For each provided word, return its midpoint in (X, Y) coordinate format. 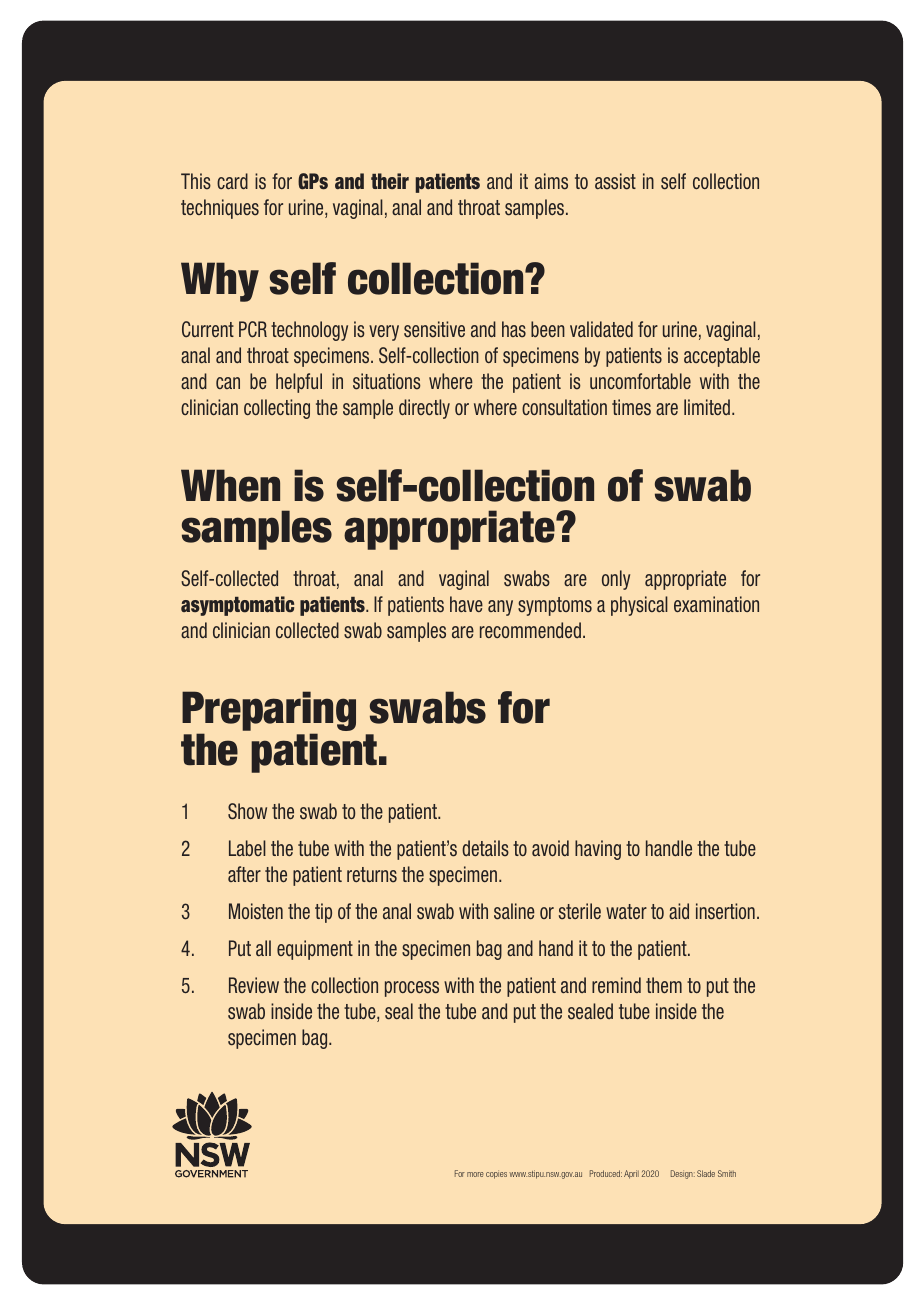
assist (615, 181)
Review (254, 985)
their (390, 181)
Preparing (269, 712)
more (475, 1174)
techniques (220, 209)
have (466, 604)
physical (639, 606)
